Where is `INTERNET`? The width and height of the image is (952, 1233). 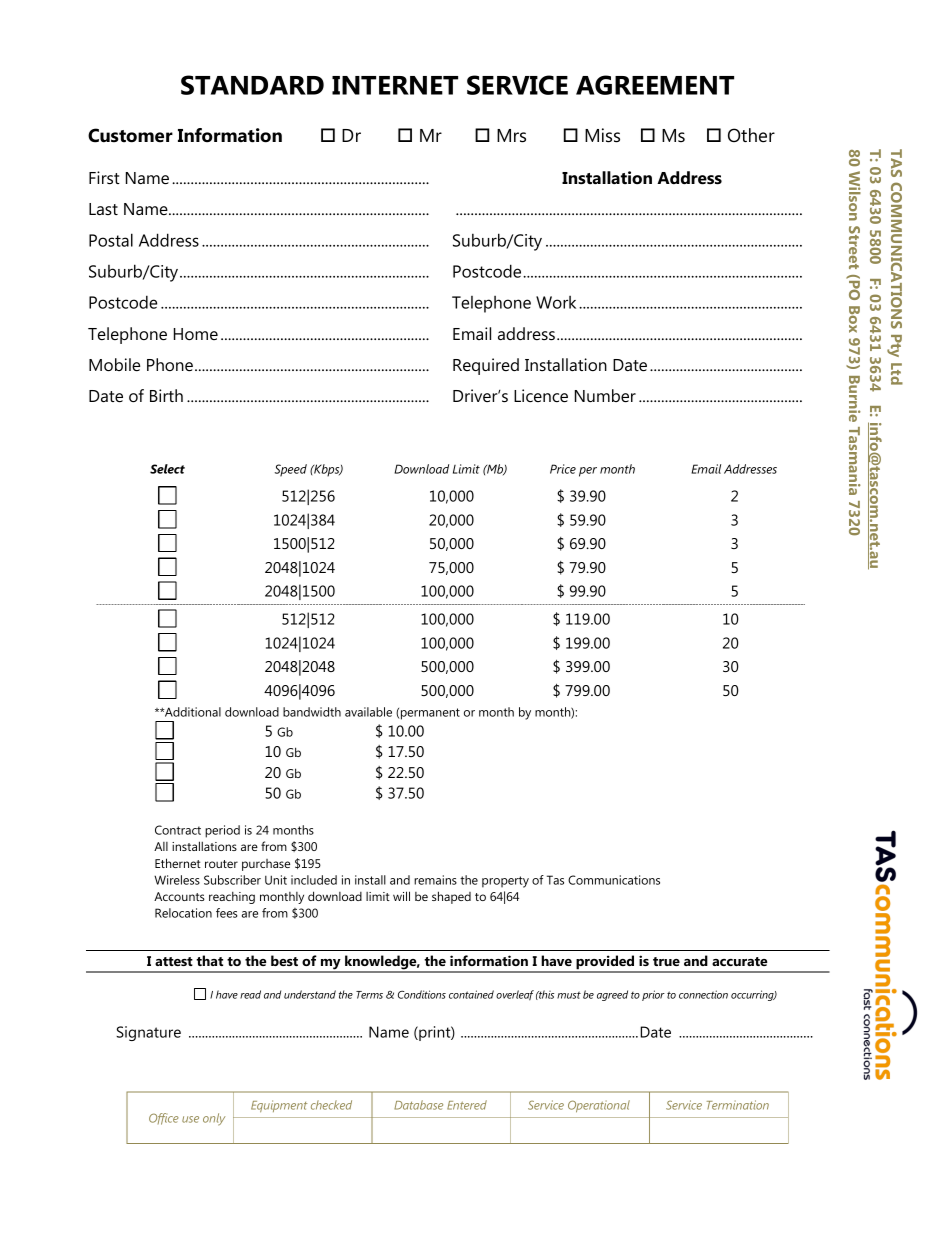
INTERNET is located at coordinates (395, 85).
